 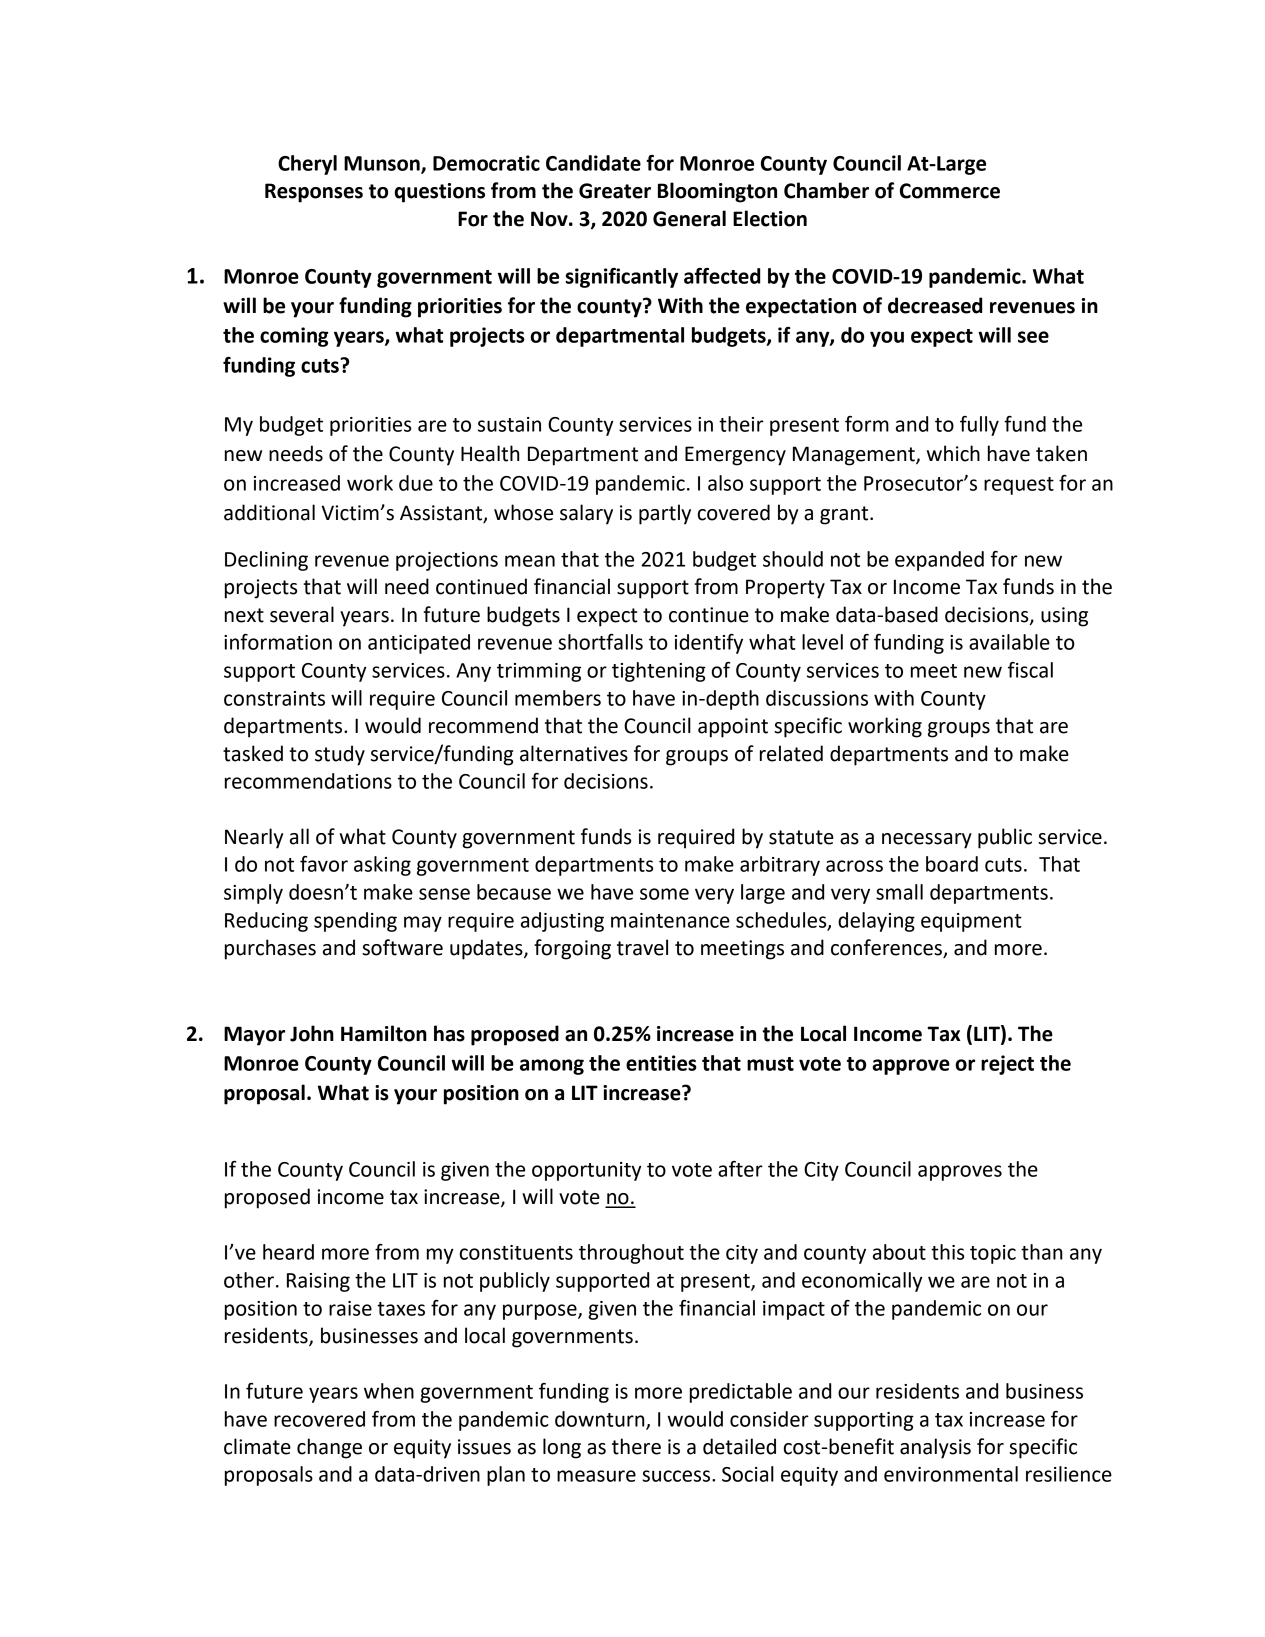 I want to click on Commerce, so click(x=950, y=191).
